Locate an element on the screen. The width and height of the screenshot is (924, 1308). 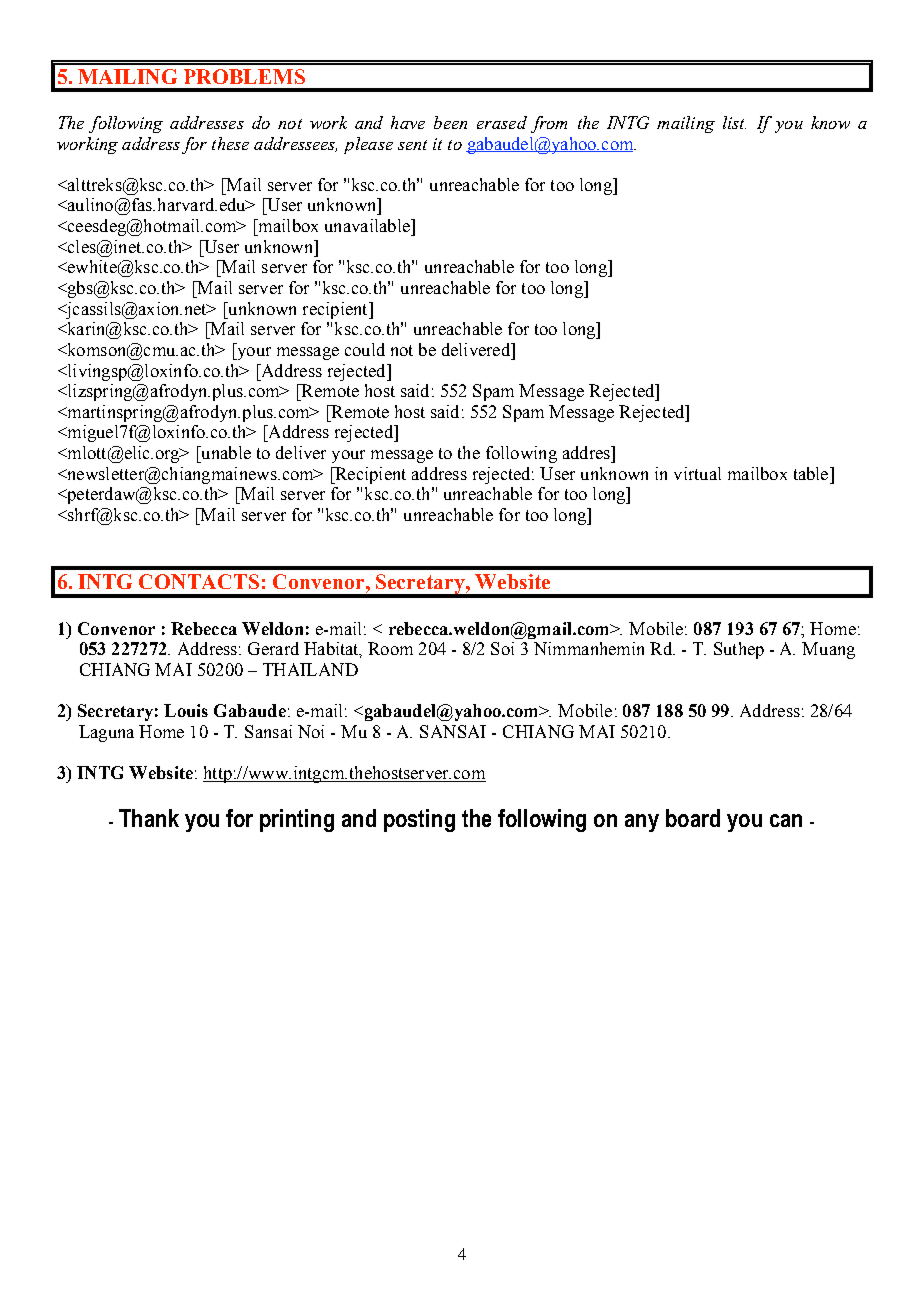
been is located at coordinates (450, 122).
